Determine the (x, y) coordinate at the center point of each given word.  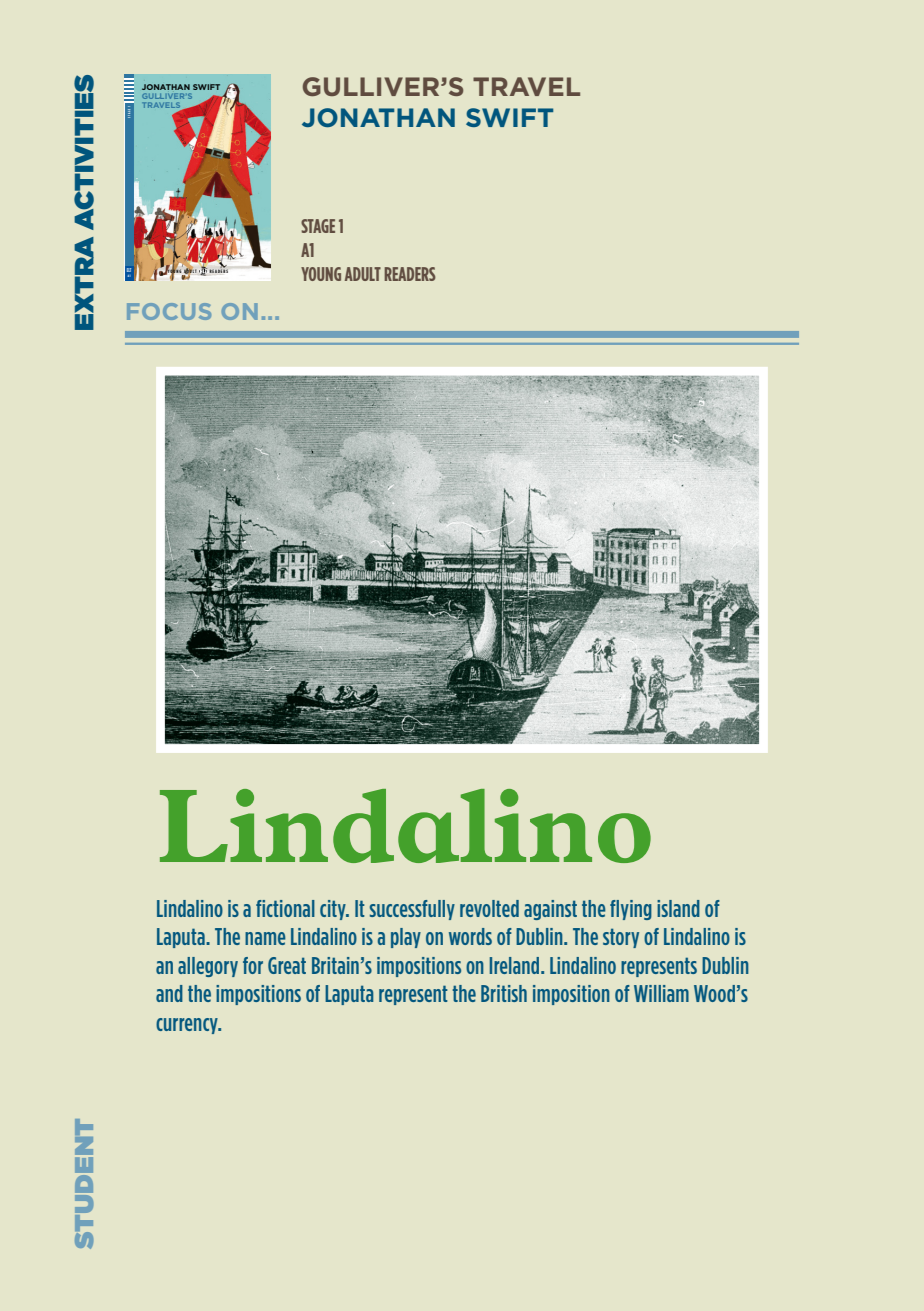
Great (287, 965)
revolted (489, 908)
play (406, 938)
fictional (285, 908)
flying (631, 910)
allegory (208, 967)
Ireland (516, 965)
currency (188, 1026)
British (504, 993)
